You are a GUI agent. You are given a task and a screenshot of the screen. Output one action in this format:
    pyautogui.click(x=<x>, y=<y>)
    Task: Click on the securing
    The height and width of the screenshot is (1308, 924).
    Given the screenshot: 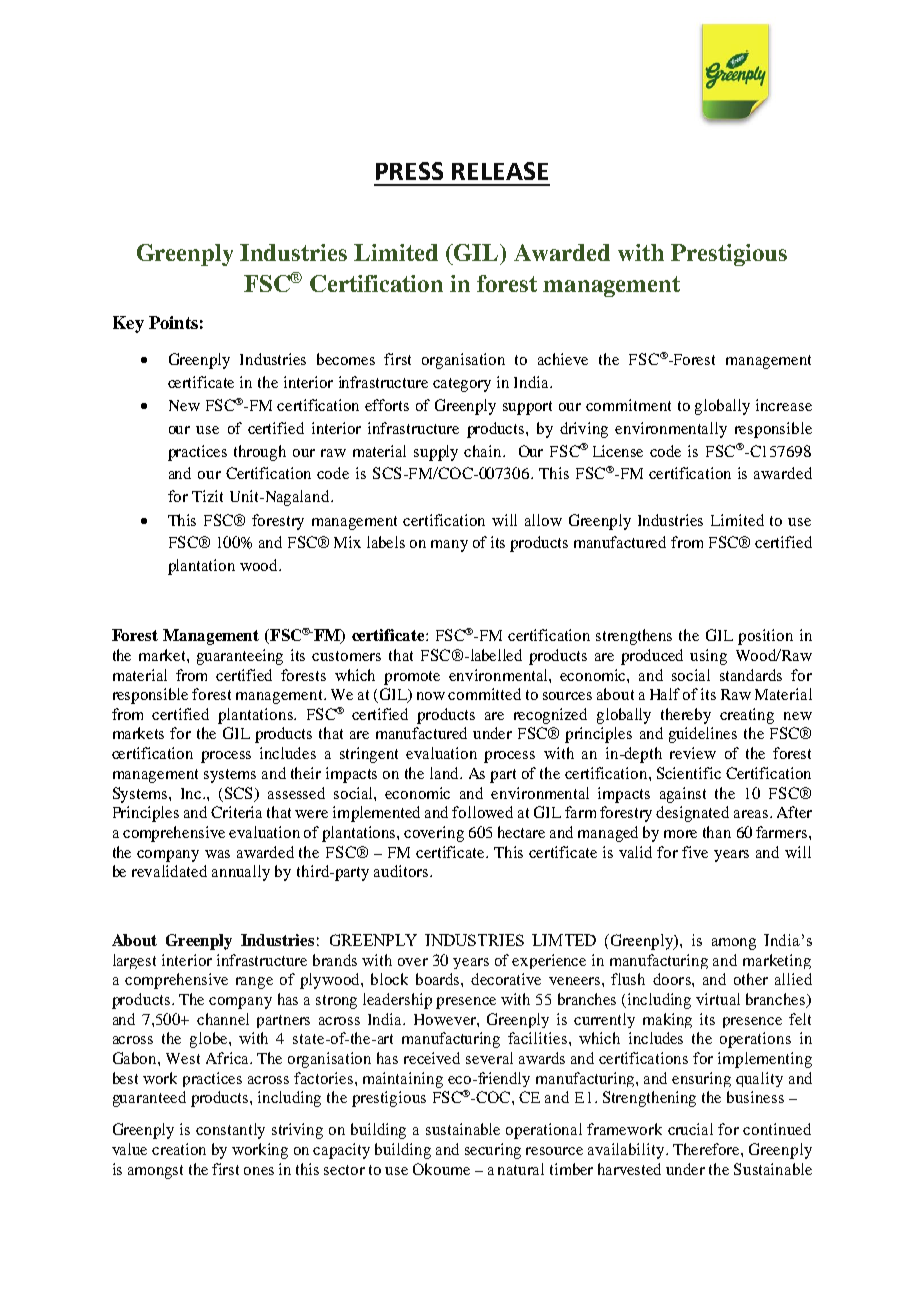 What is the action you would take?
    pyautogui.click(x=493, y=1151)
